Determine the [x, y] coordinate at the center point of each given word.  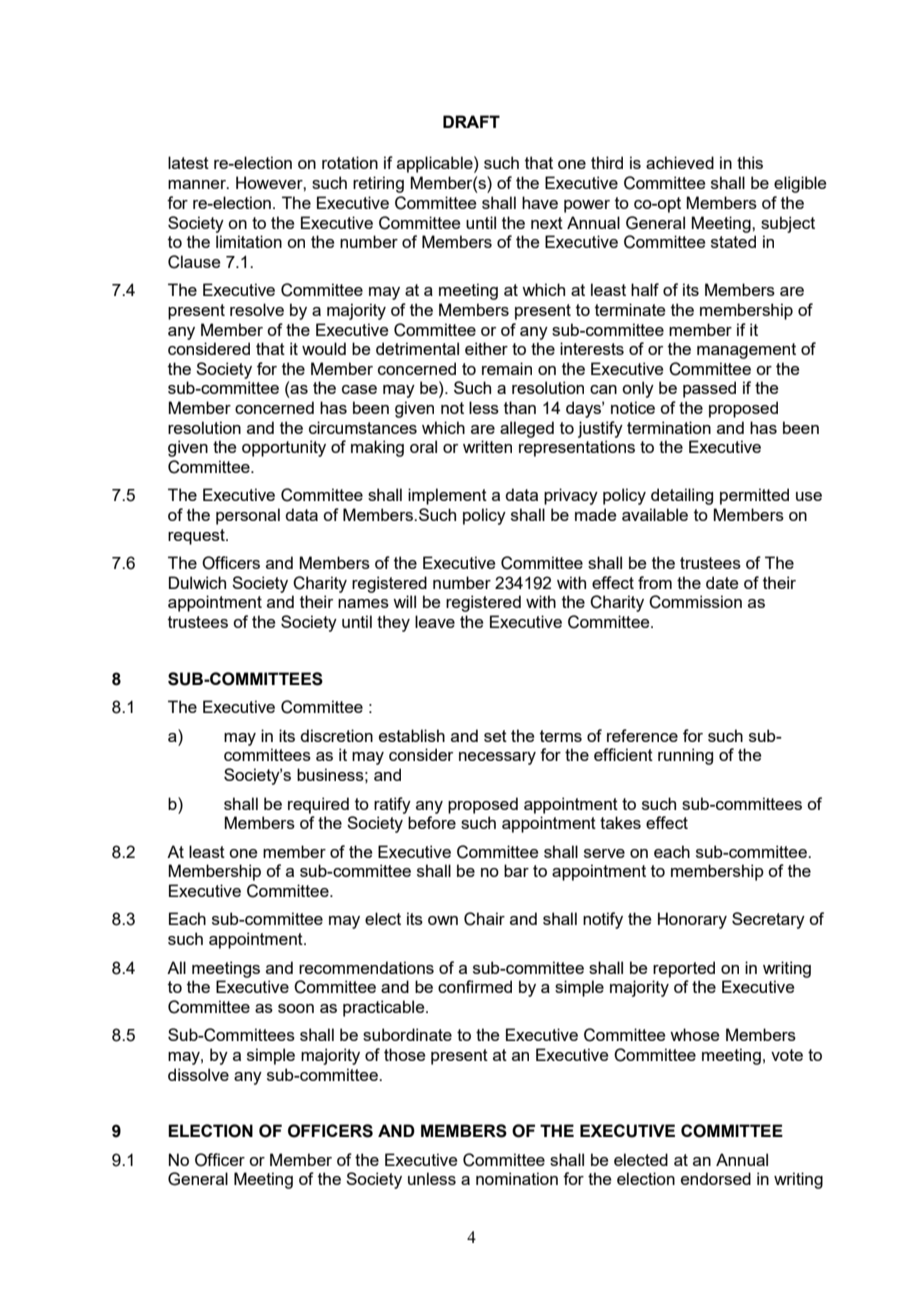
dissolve [198, 1074]
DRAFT [471, 121]
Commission [695, 602]
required [318, 805]
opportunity [284, 448]
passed [709, 389]
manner [198, 184]
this [750, 162]
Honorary [692, 920]
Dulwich [197, 582]
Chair [484, 919]
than [520, 407]
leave [435, 621]
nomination [517, 1178]
